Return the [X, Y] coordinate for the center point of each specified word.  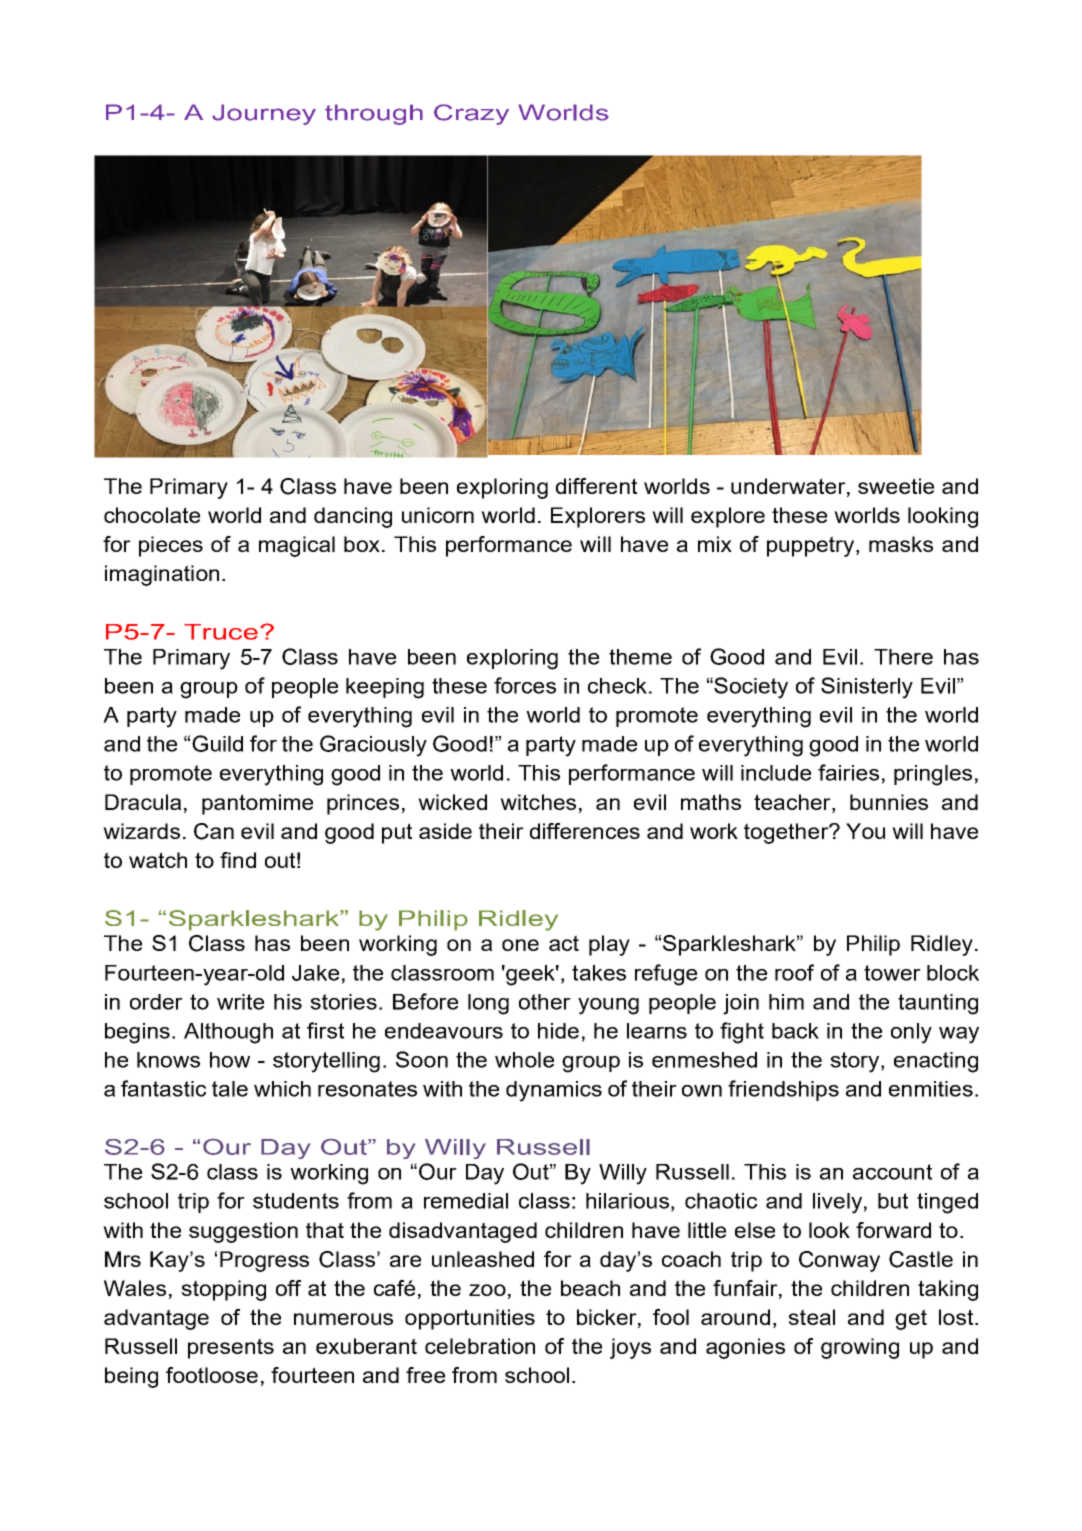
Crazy [471, 114]
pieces [171, 546]
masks [901, 544]
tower [892, 973]
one [520, 945]
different [596, 486]
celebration [480, 1346]
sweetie [896, 486]
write [240, 1002]
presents [231, 1348]
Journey [264, 114]
